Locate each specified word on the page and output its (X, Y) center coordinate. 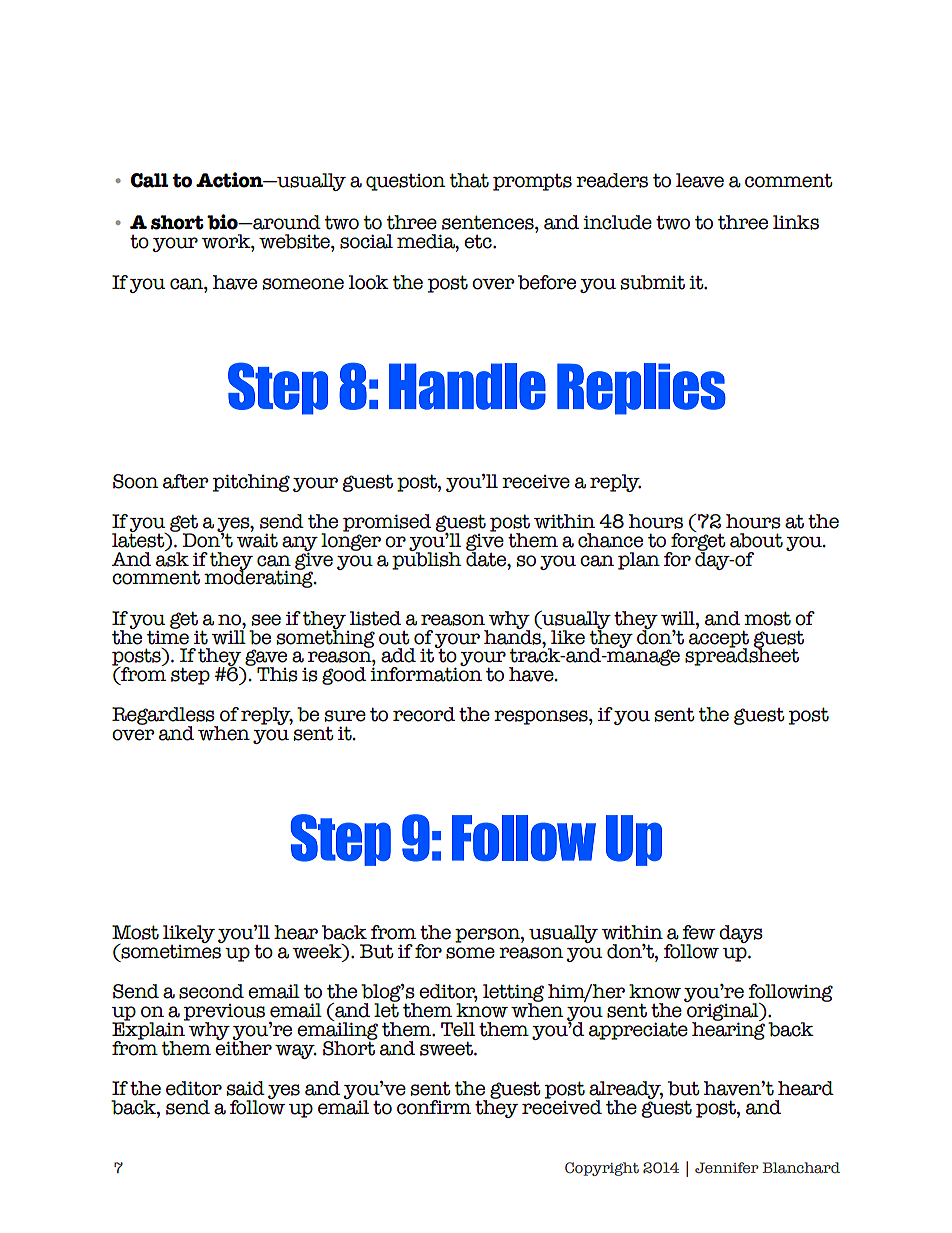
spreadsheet (742, 656)
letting (513, 994)
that (469, 180)
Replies (641, 389)
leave (700, 180)
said (245, 1088)
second (211, 991)
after (186, 481)
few (698, 932)
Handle (467, 386)
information (426, 673)
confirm (434, 1107)
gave (266, 658)
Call (150, 180)
